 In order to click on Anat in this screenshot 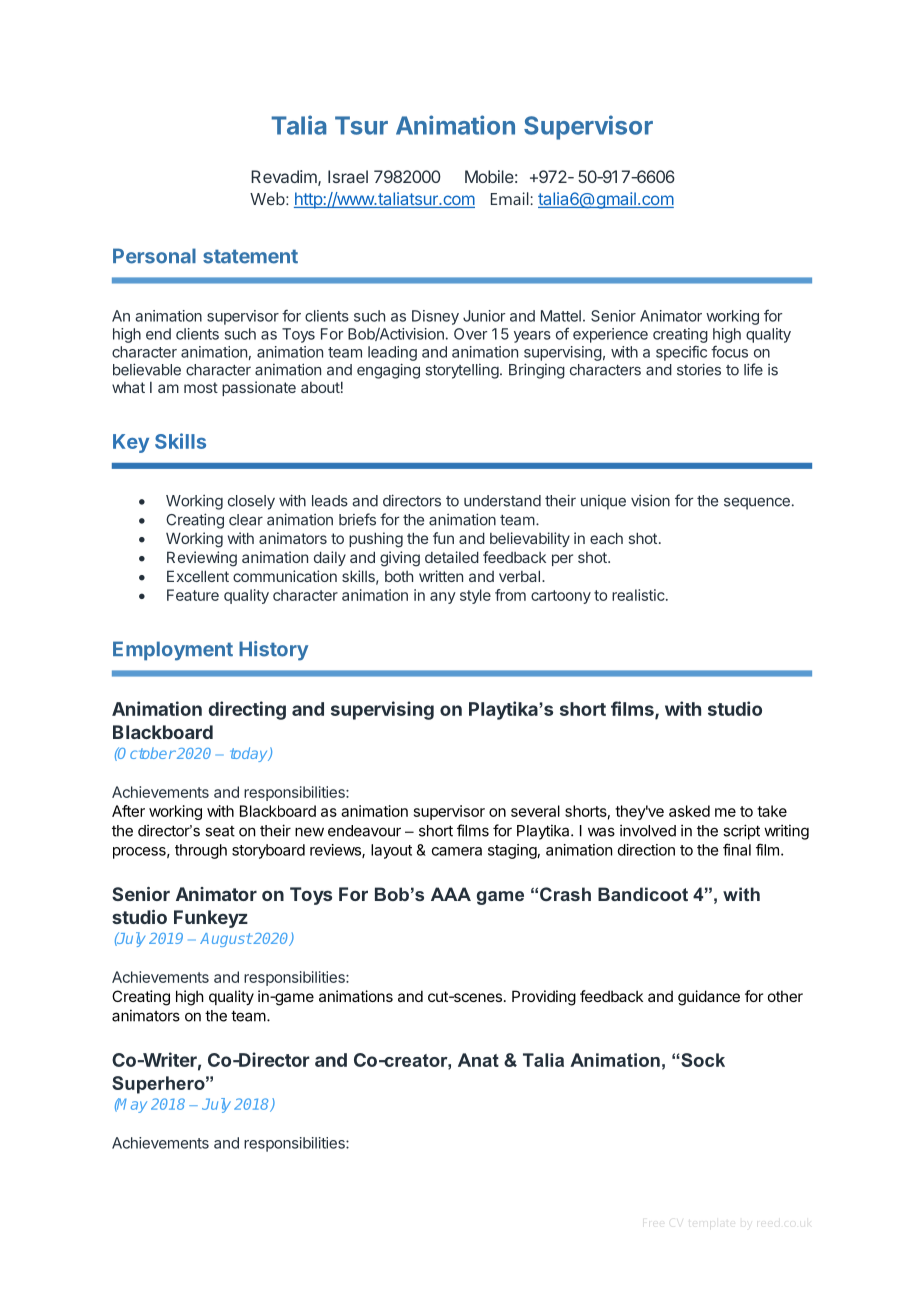, I will do `click(478, 1060)`.
